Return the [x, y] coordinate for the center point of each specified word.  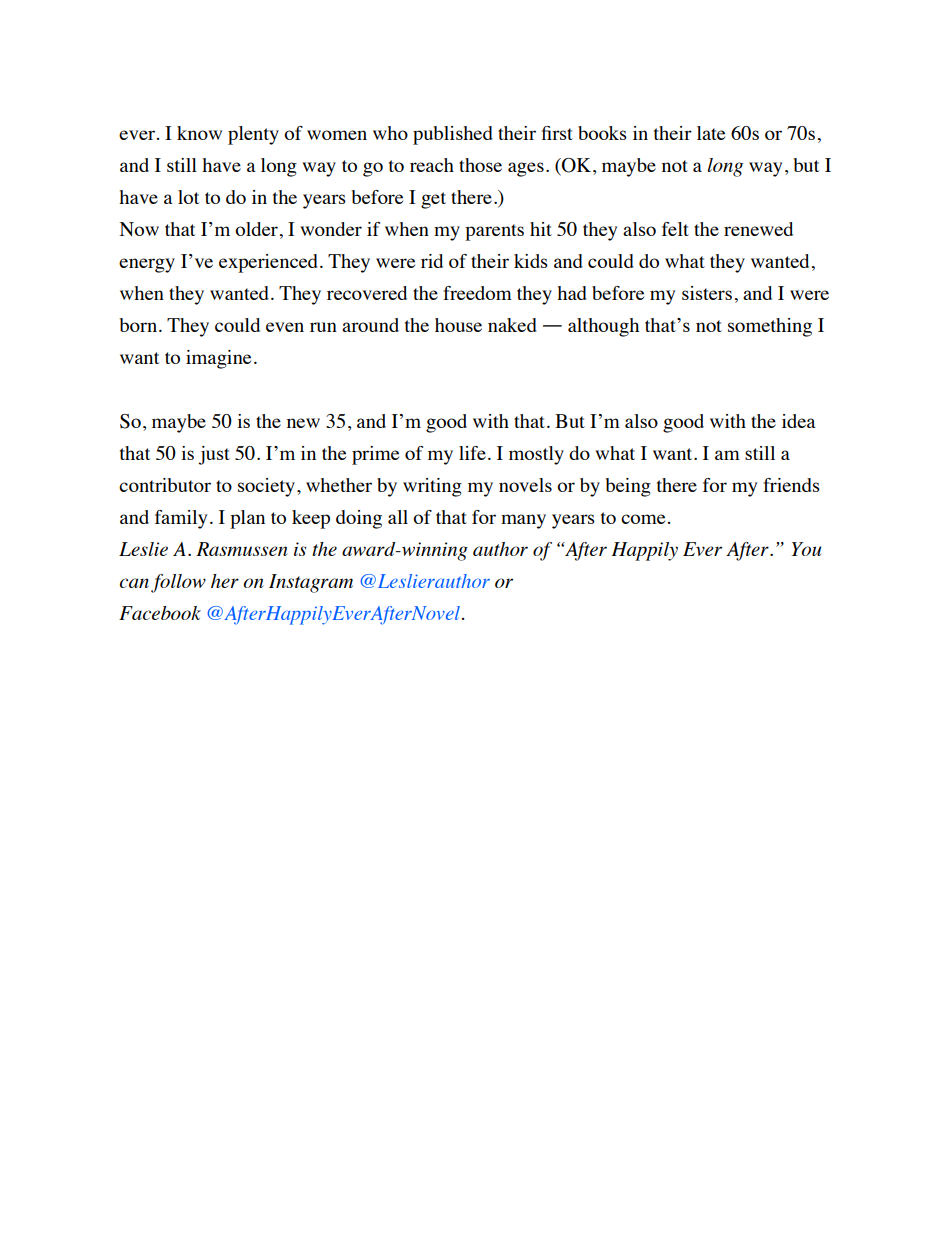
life [472, 453]
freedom [477, 293]
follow [178, 583]
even [285, 327]
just [214, 455]
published [453, 135]
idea [798, 421]
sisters [707, 293]
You [806, 549]
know [199, 133]
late [711, 133]
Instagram [311, 583]
